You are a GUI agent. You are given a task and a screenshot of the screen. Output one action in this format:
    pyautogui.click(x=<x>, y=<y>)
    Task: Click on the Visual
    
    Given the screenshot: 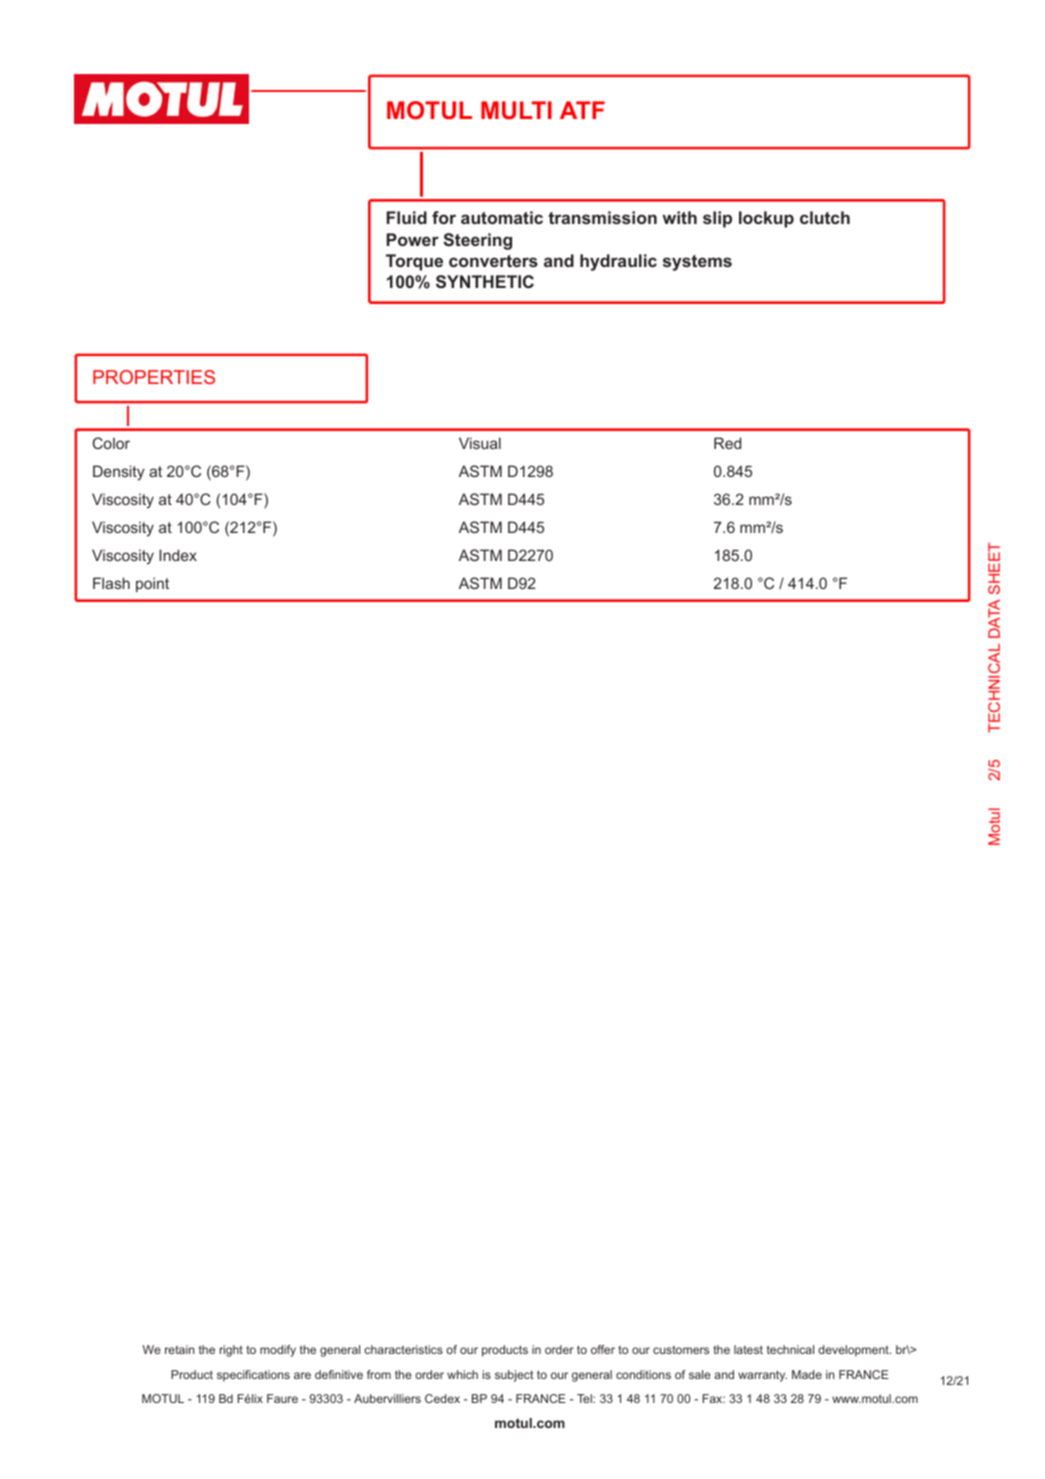 What is the action you would take?
    pyautogui.click(x=480, y=443)
